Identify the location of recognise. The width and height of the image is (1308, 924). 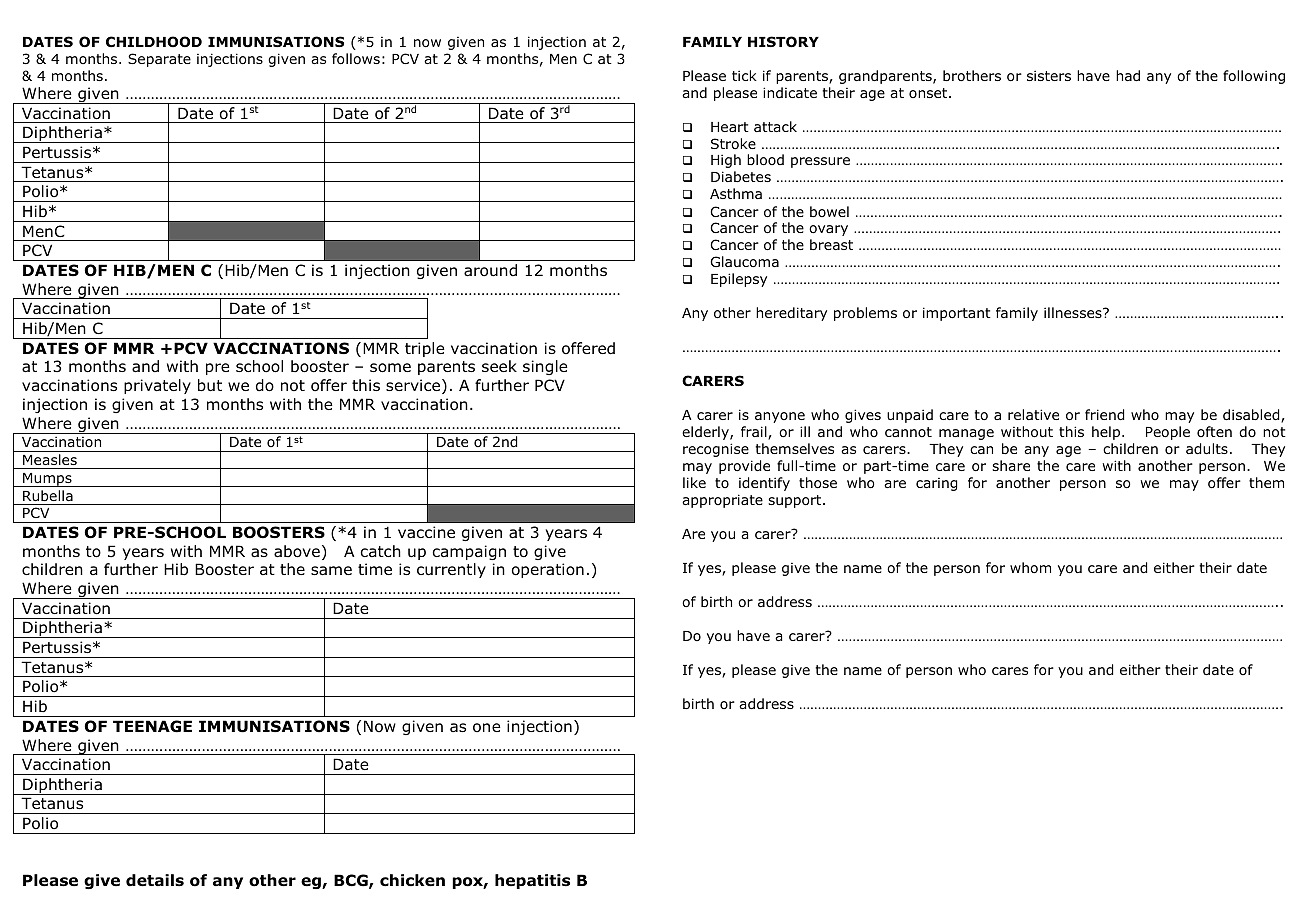
(716, 450).
